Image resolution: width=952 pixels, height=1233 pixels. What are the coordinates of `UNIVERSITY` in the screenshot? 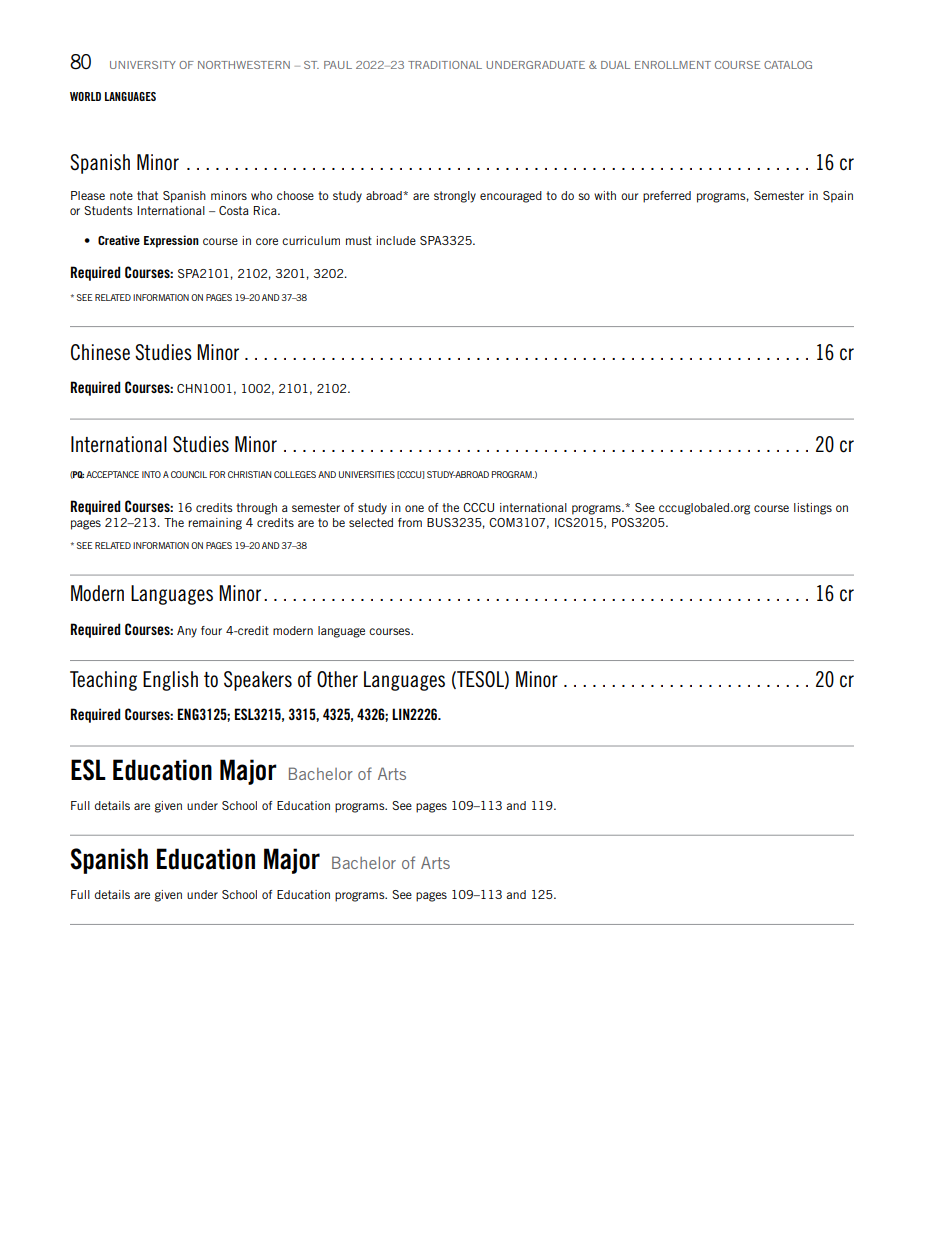 It's located at (143, 65).
